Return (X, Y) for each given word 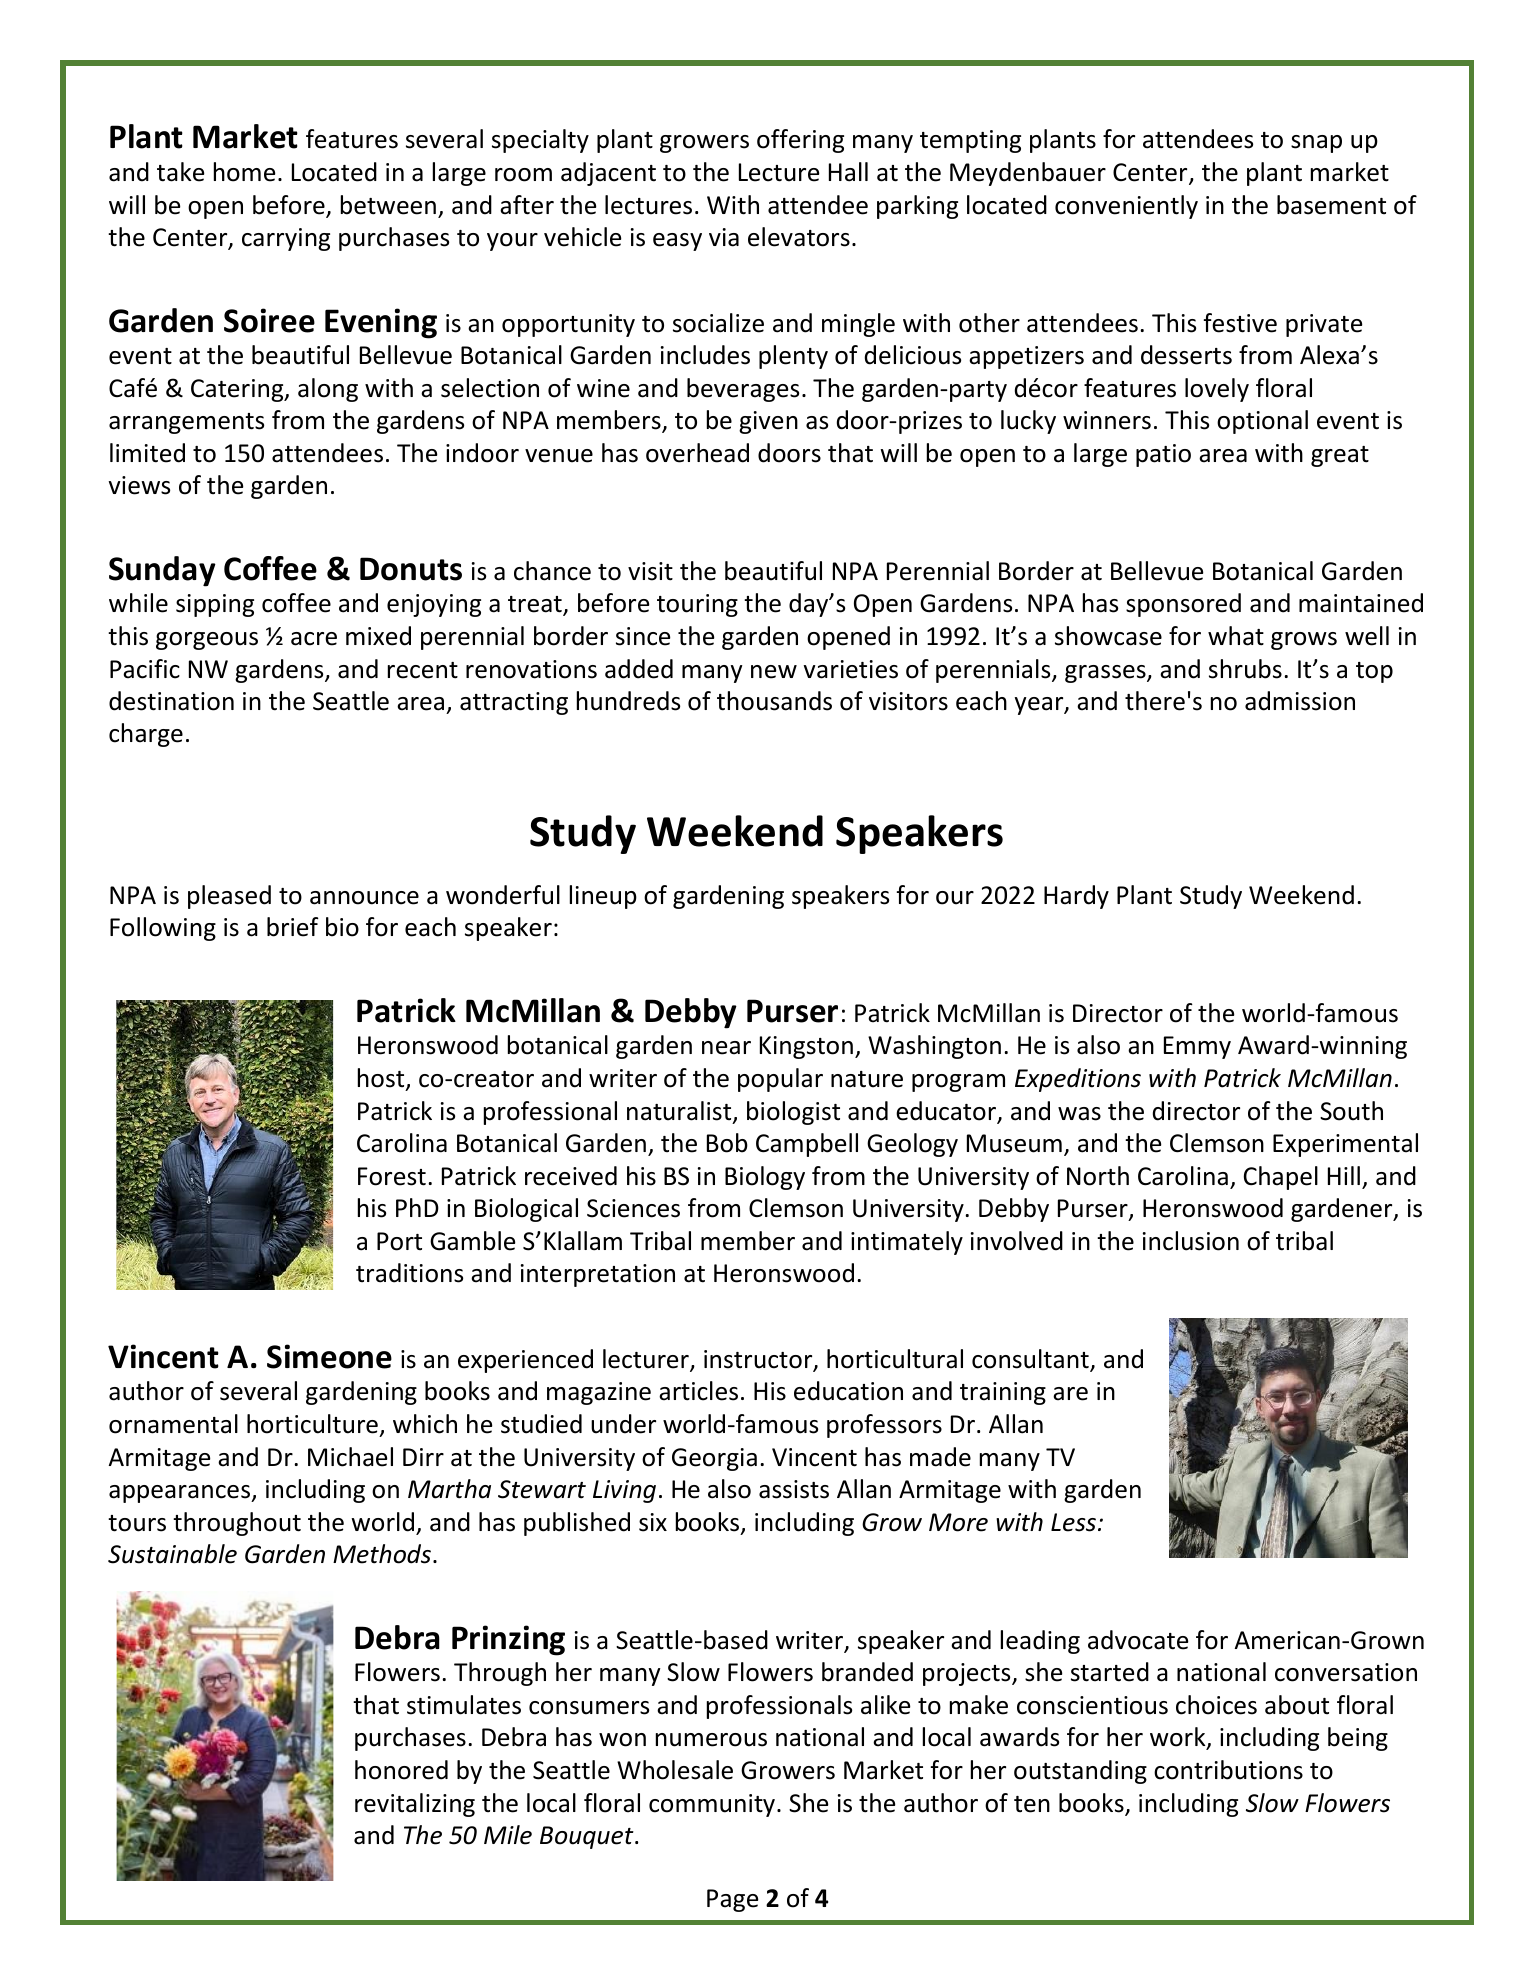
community (713, 1805)
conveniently (1126, 207)
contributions (1228, 1770)
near (726, 1048)
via (724, 237)
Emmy (1197, 1047)
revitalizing (415, 1805)
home (244, 172)
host (382, 1079)
